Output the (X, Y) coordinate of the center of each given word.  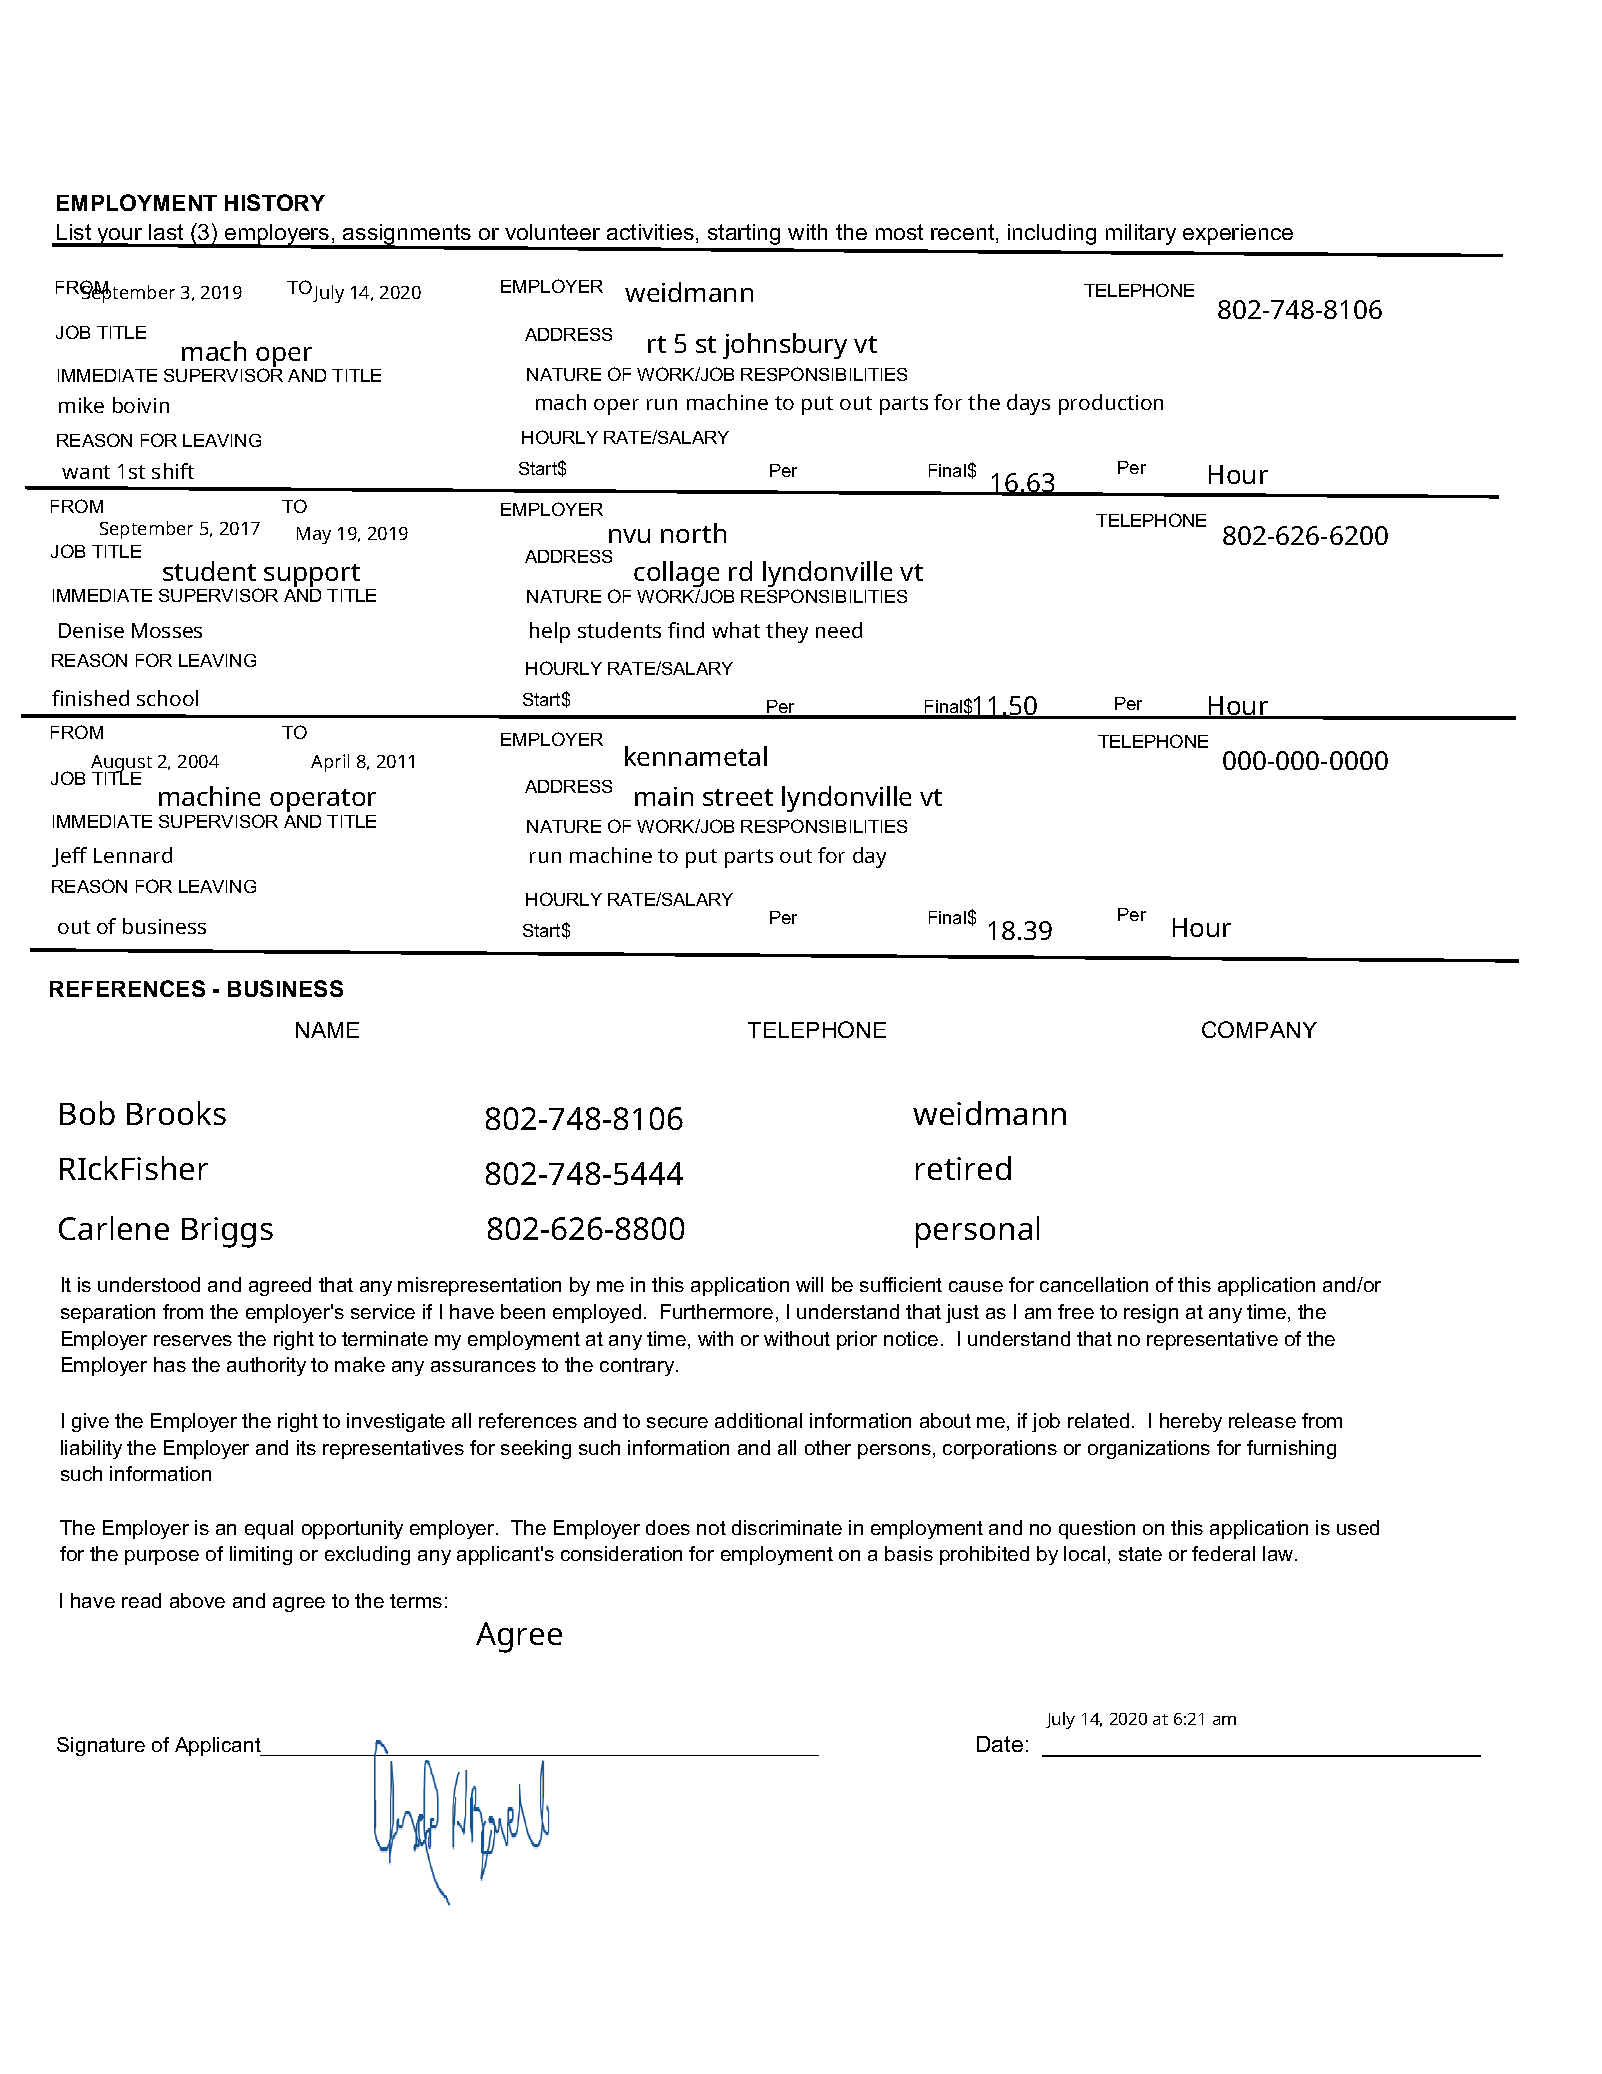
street (738, 797)
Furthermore (717, 1311)
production (1111, 404)
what (736, 630)
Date (1000, 1744)
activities (650, 232)
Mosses (167, 630)
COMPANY (1259, 1029)
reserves (193, 1340)
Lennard (133, 855)
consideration (621, 1553)
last (166, 232)
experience (1238, 234)
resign (1151, 1313)
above (197, 1600)
